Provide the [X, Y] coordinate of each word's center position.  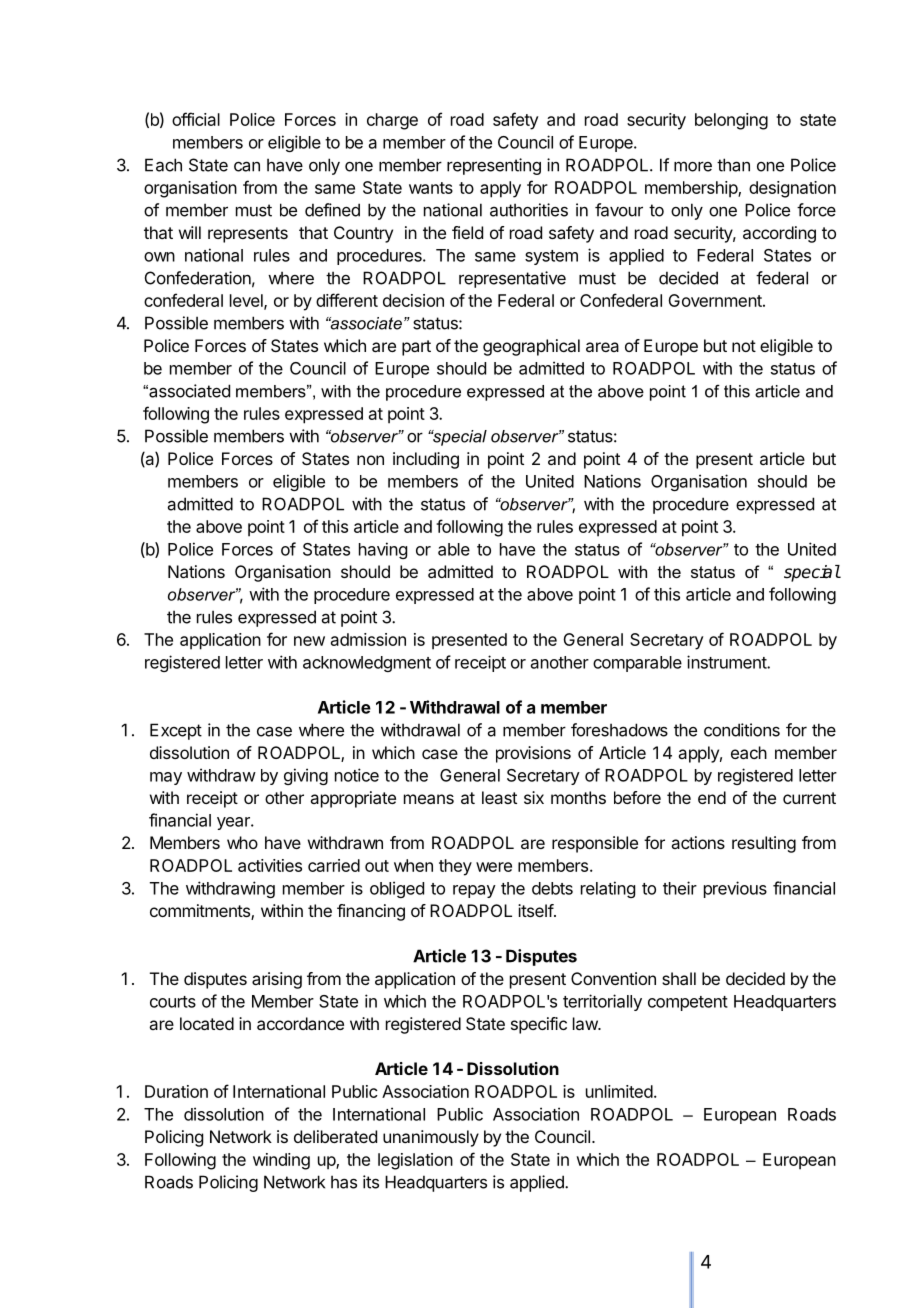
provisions [533, 754]
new [309, 641]
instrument [727, 662]
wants [431, 188]
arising [277, 980]
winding [281, 1161]
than [733, 165]
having [383, 550]
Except [176, 731]
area [602, 347]
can [247, 166]
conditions [742, 730]
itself [536, 910]
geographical [531, 347]
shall [679, 978]
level [247, 301]
